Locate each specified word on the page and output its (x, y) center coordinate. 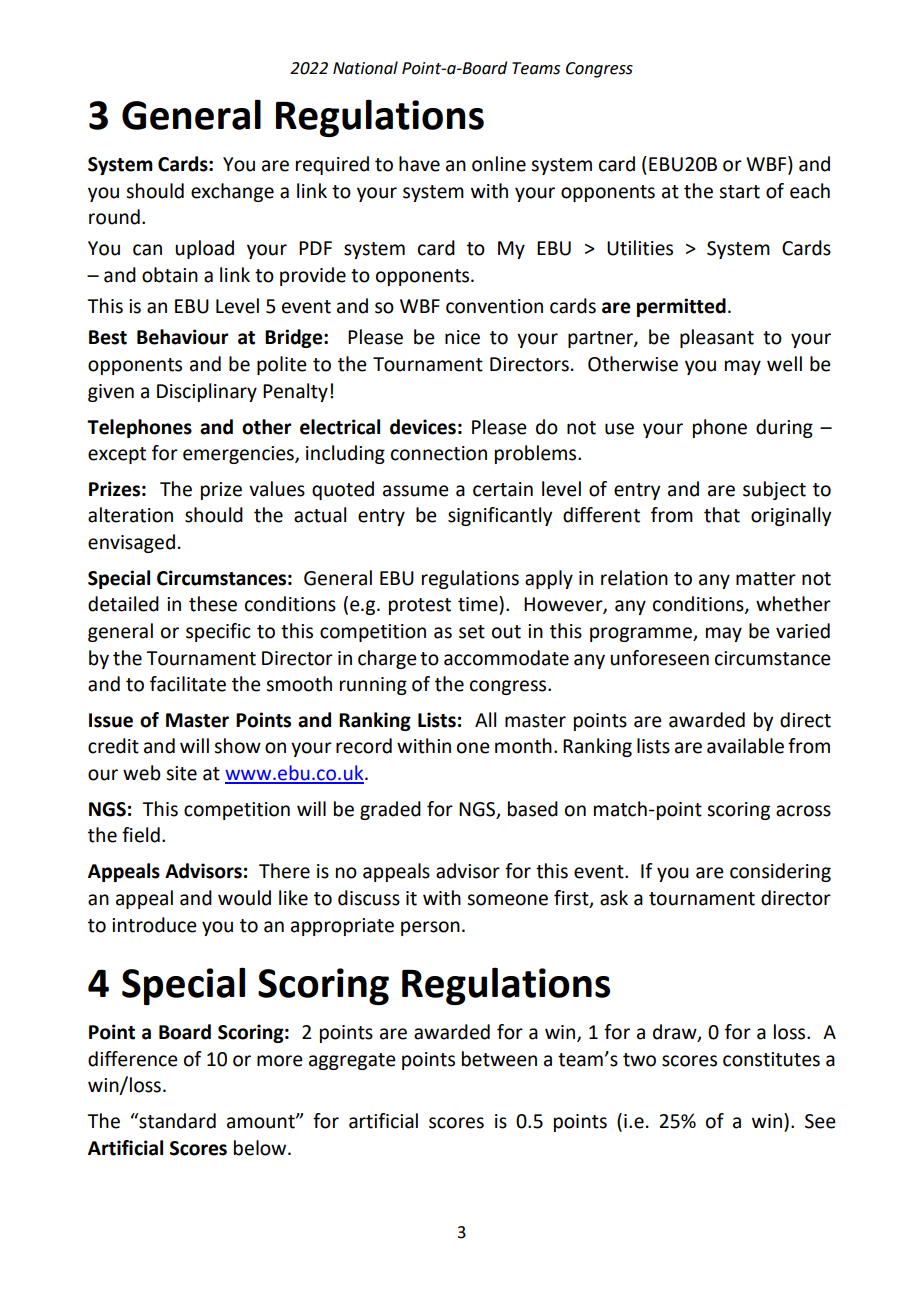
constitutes (771, 1059)
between (499, 1059)
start (739, 192)
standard (176, 1121)
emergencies (239, 455)
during (784, 428)
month (523, 746)
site (181, 773)
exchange (232, 192)
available (745, 746)
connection (439, 453)
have (419, 164)
